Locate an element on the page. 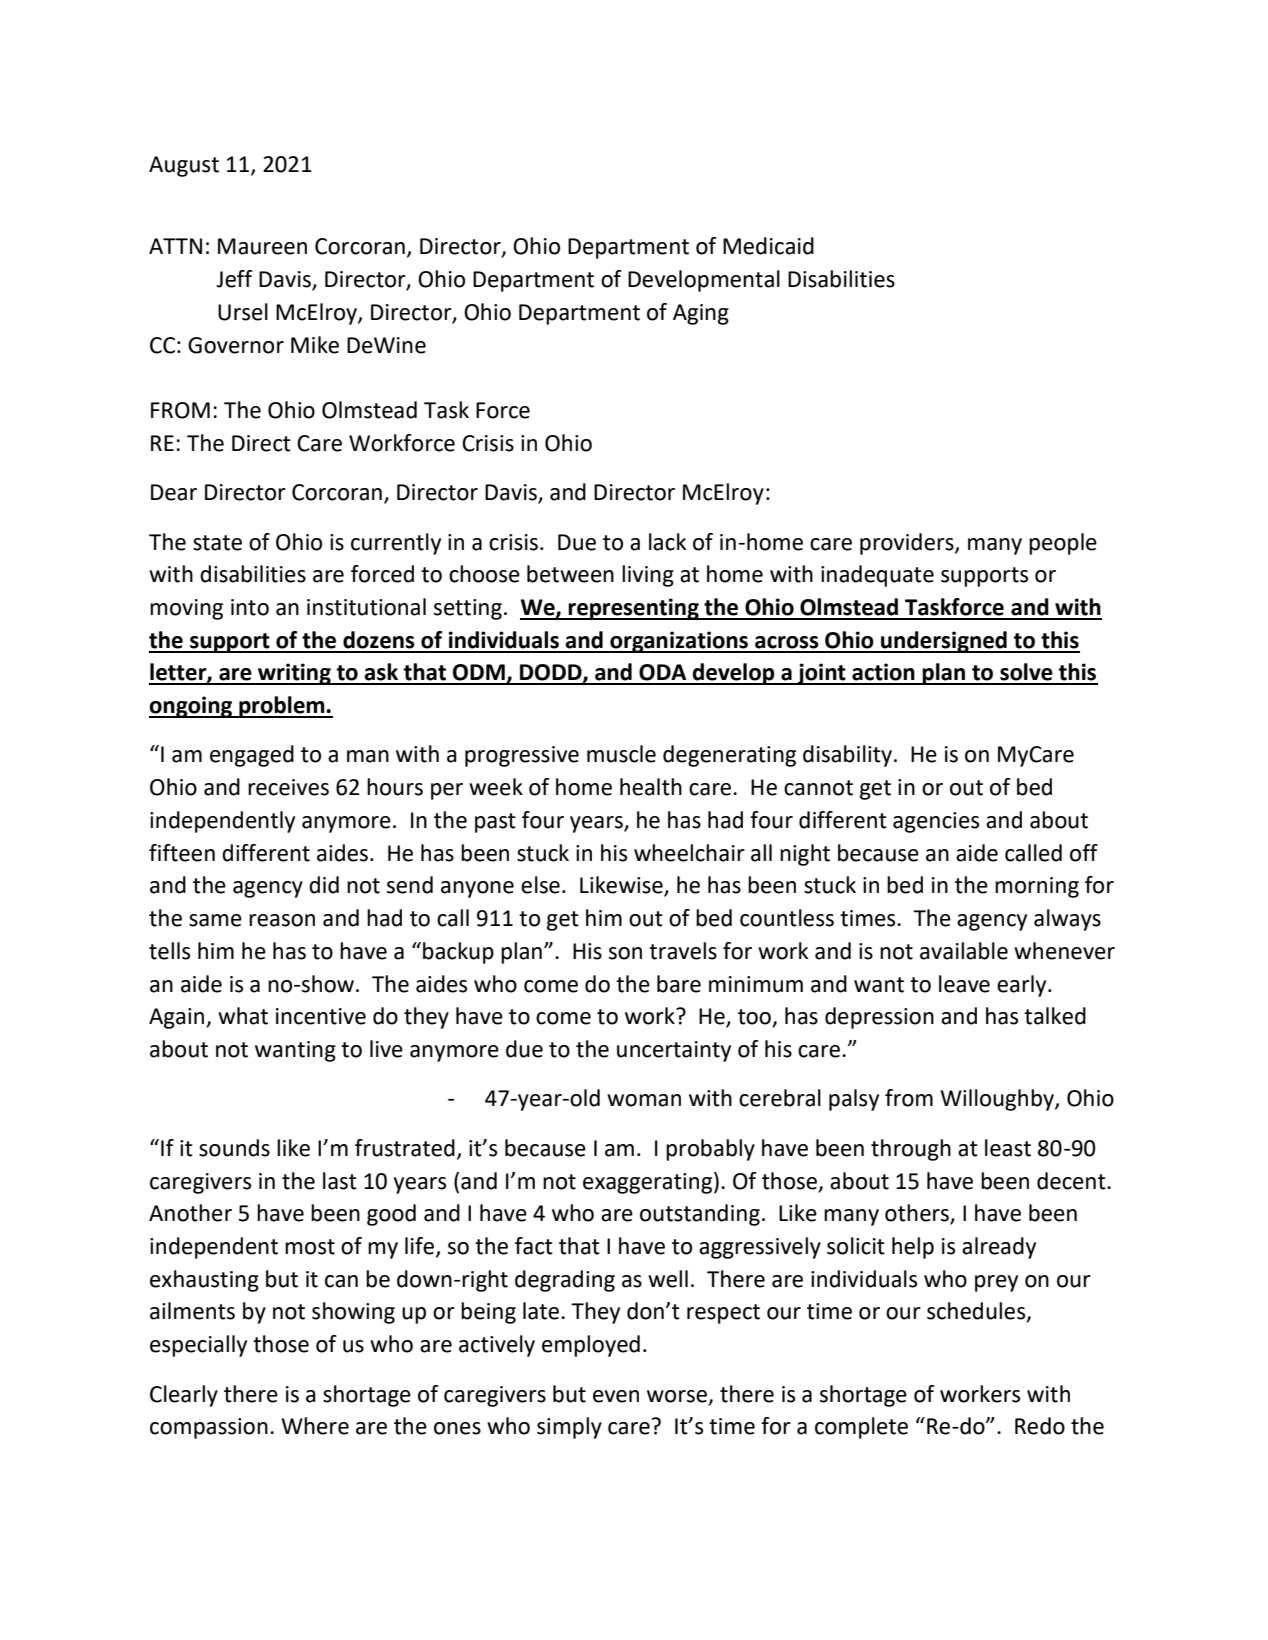  receives is located at coordinates (288, 787).
